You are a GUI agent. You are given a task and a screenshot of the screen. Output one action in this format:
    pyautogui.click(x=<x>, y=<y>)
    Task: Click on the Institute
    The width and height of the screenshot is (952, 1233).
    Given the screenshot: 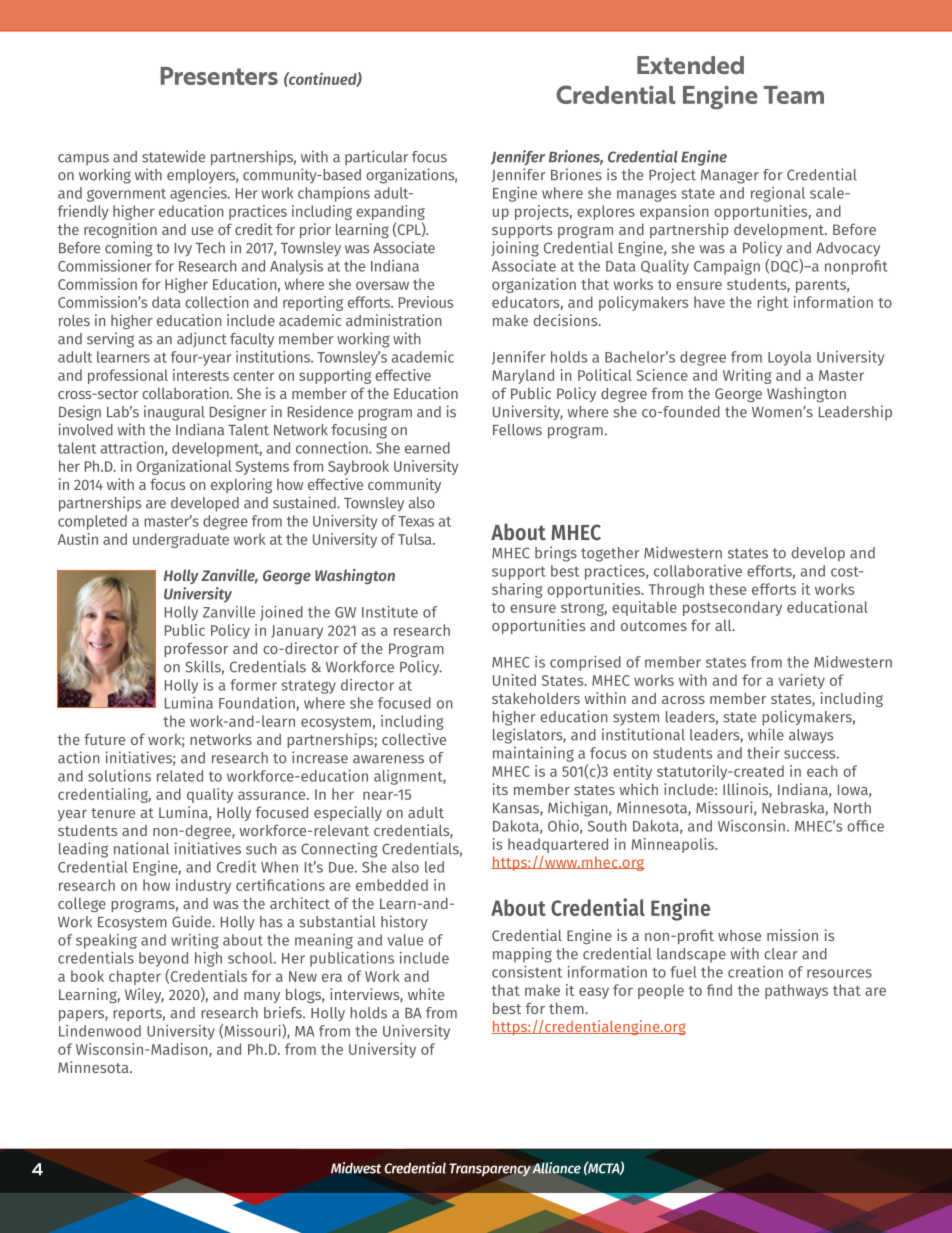 What is the action you would take?
    pyautogui.click(x=390, y=612)
